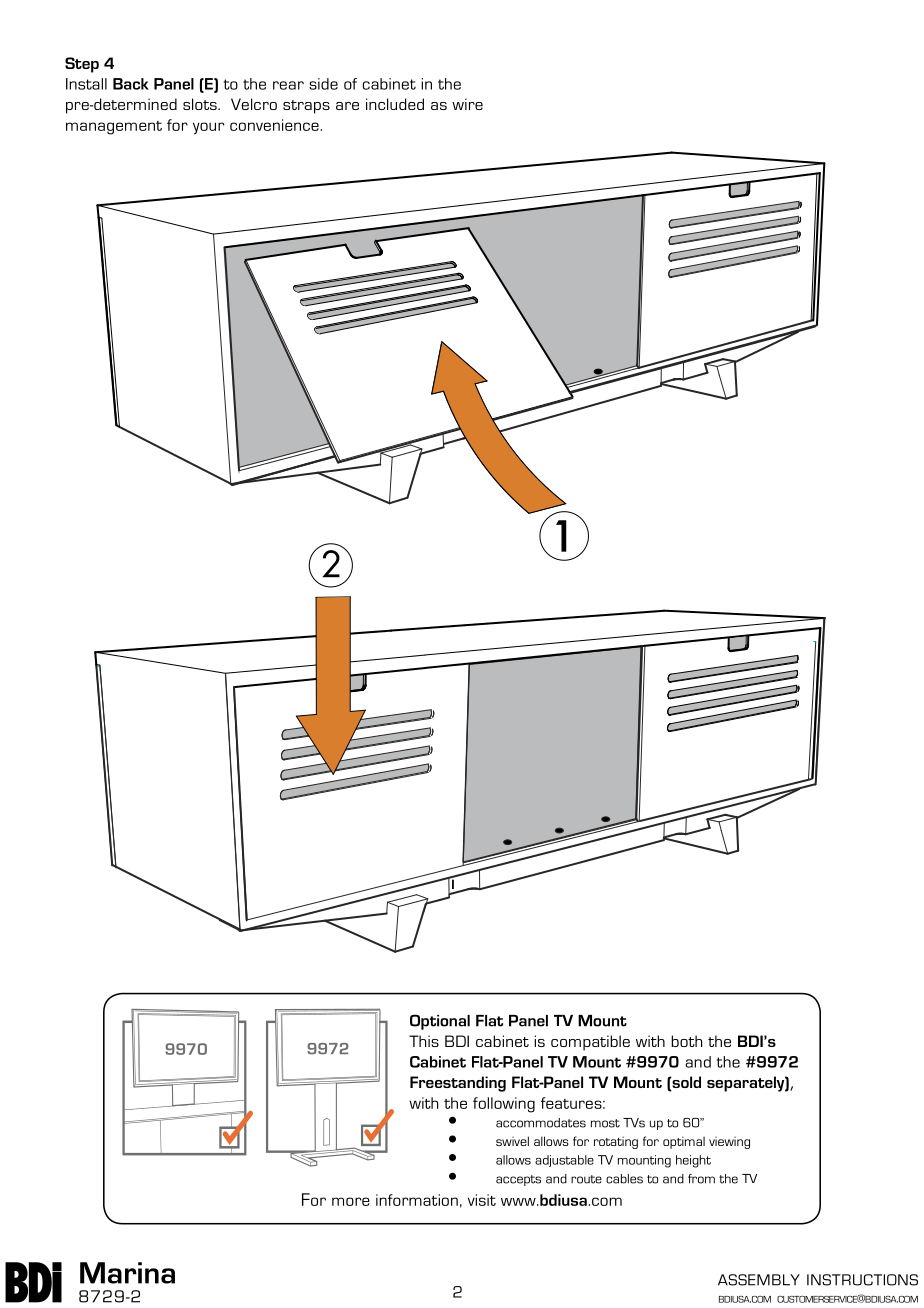 This screenshot has height=1308, width=924. I want to click on This, so click(424, 1041).
